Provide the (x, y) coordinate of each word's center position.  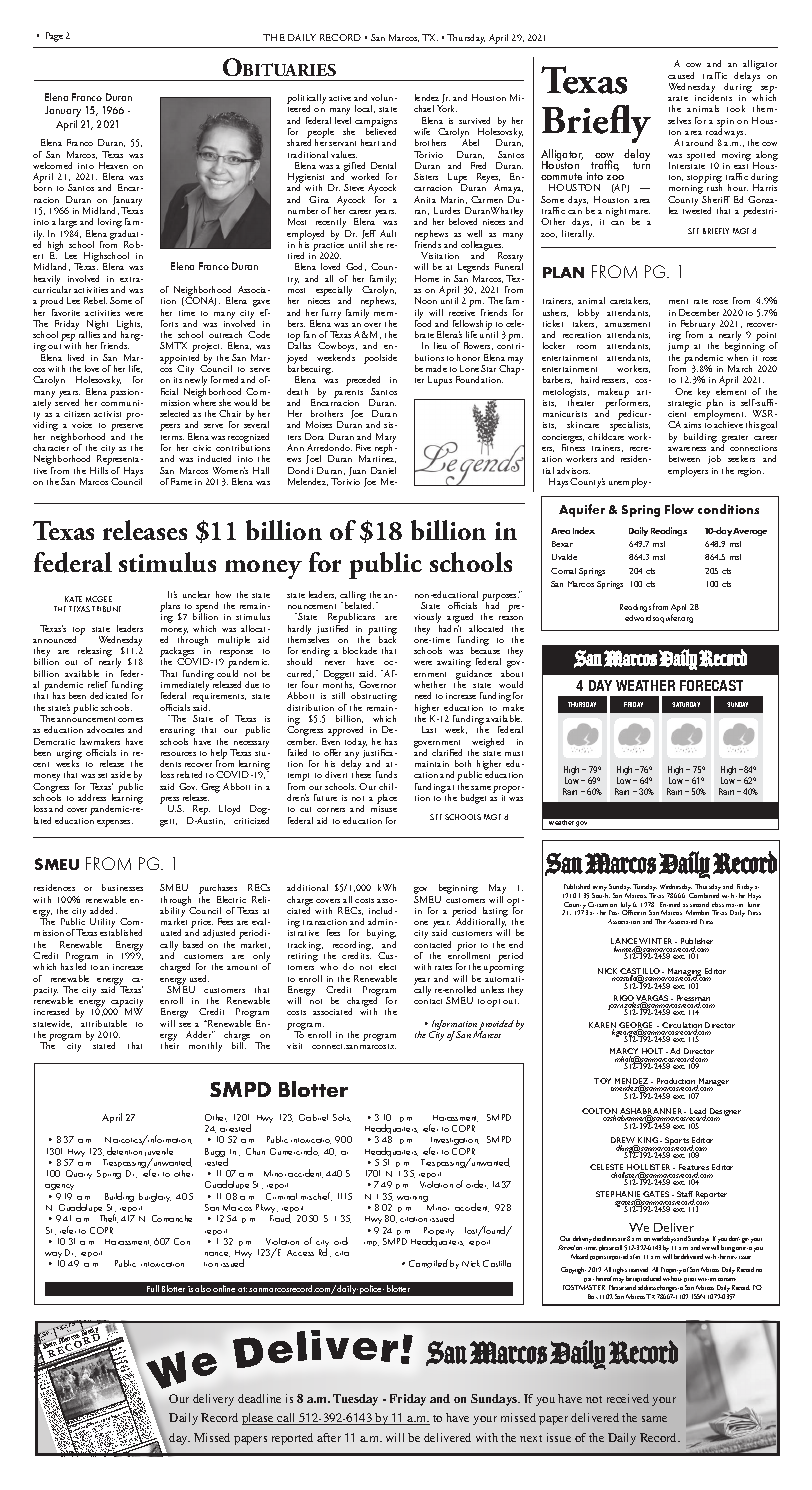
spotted (702, 157)
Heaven (113, 165)
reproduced (647, 1281)
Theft (109, 1218)
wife (422, 131)
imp (371, 1243)
